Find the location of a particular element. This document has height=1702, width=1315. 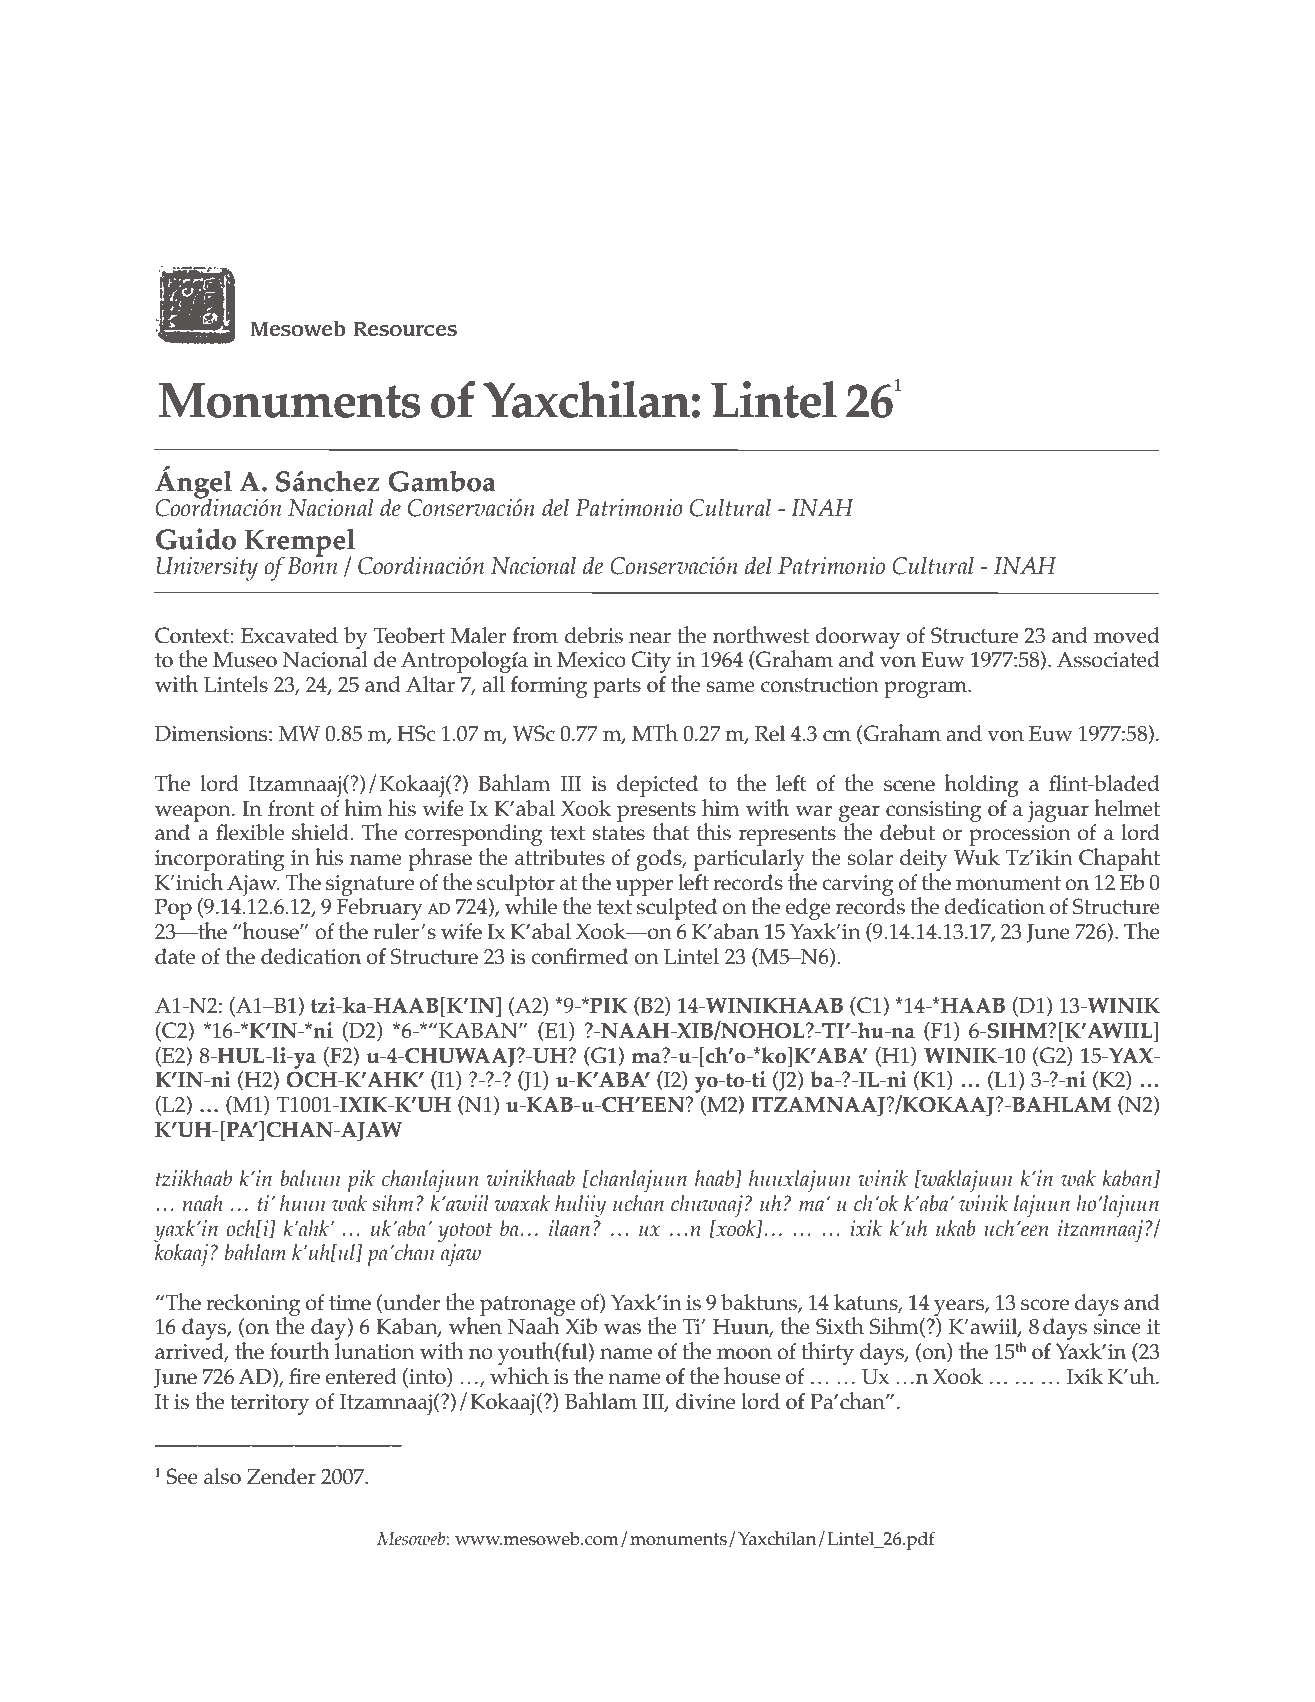

confirmed is located at coordinates (579, 956).
